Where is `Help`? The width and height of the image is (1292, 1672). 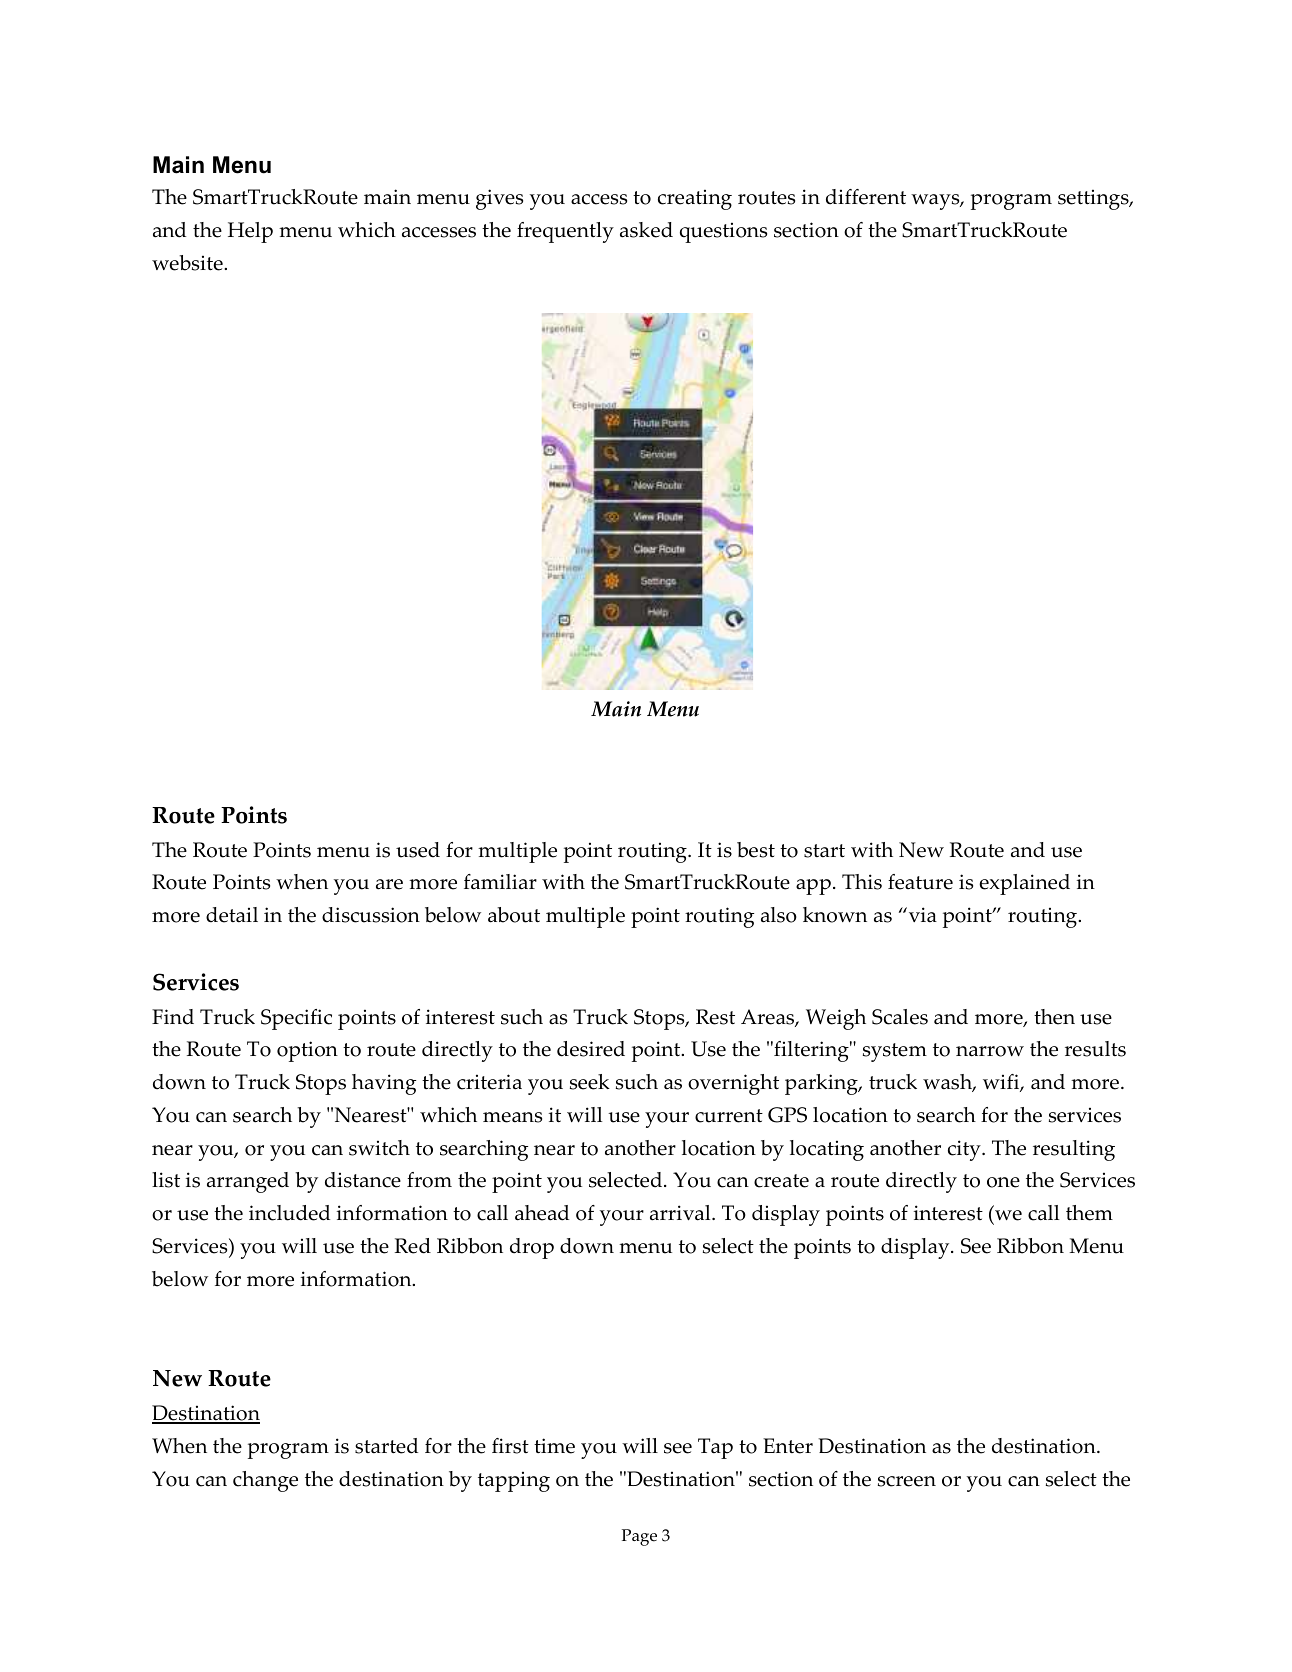 Help is located at coordinates (250, 232).
